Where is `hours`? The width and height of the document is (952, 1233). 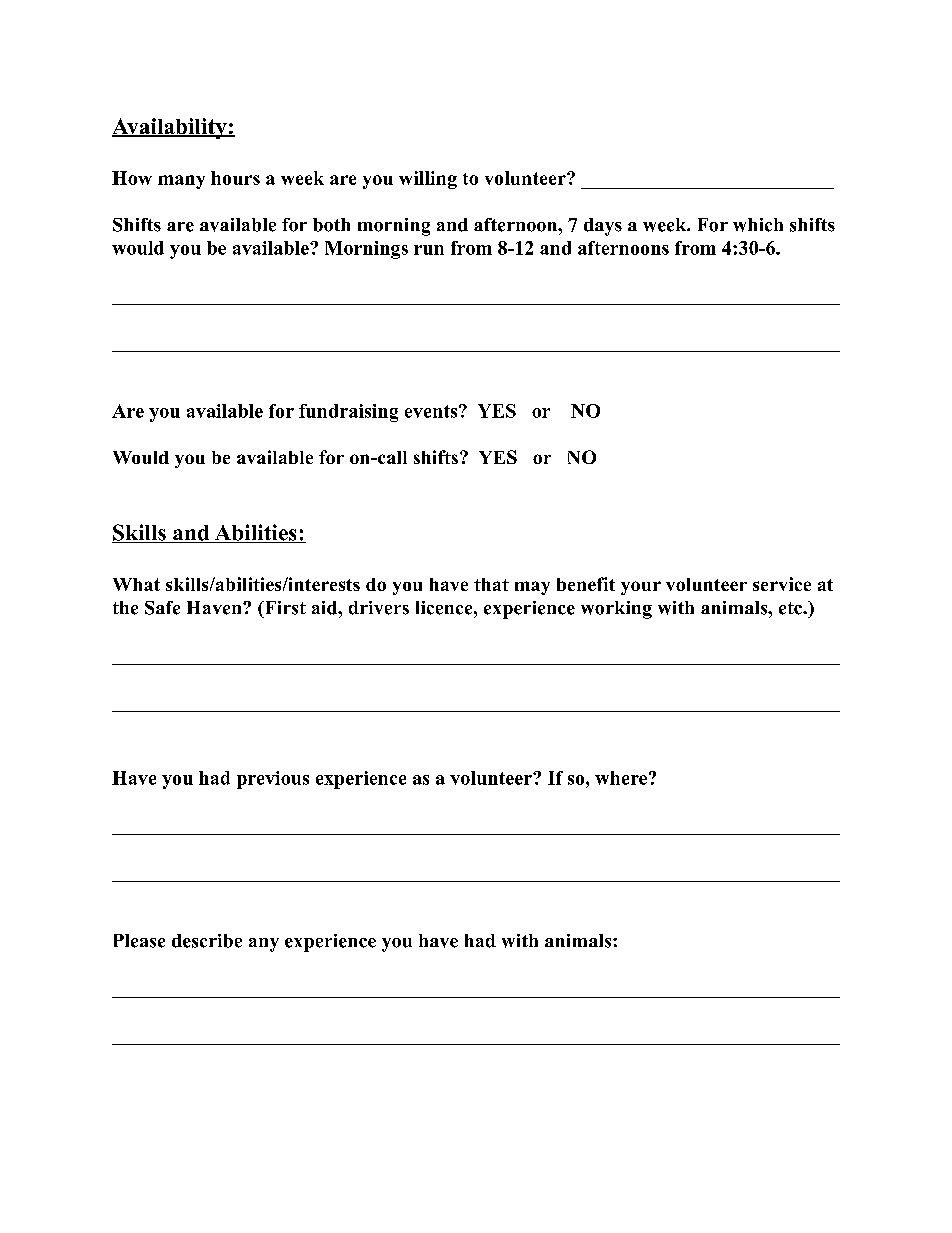 hours is located at coordinates (235, 178).
